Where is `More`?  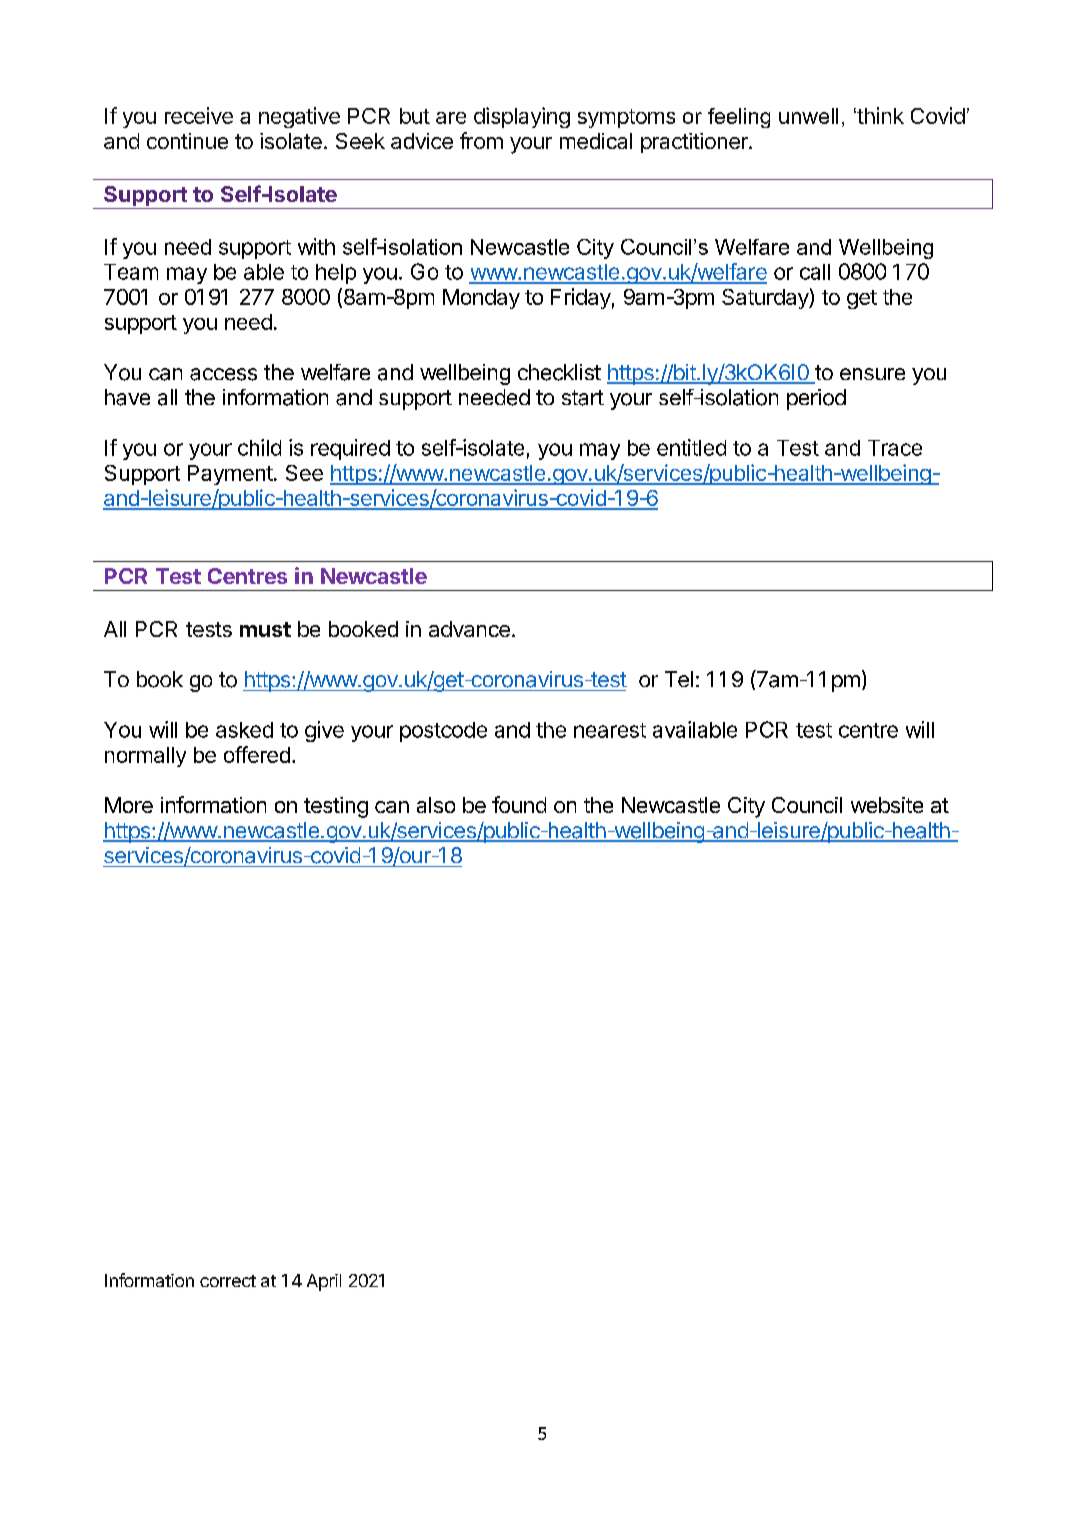 More is located at coordinates (129, 805).
